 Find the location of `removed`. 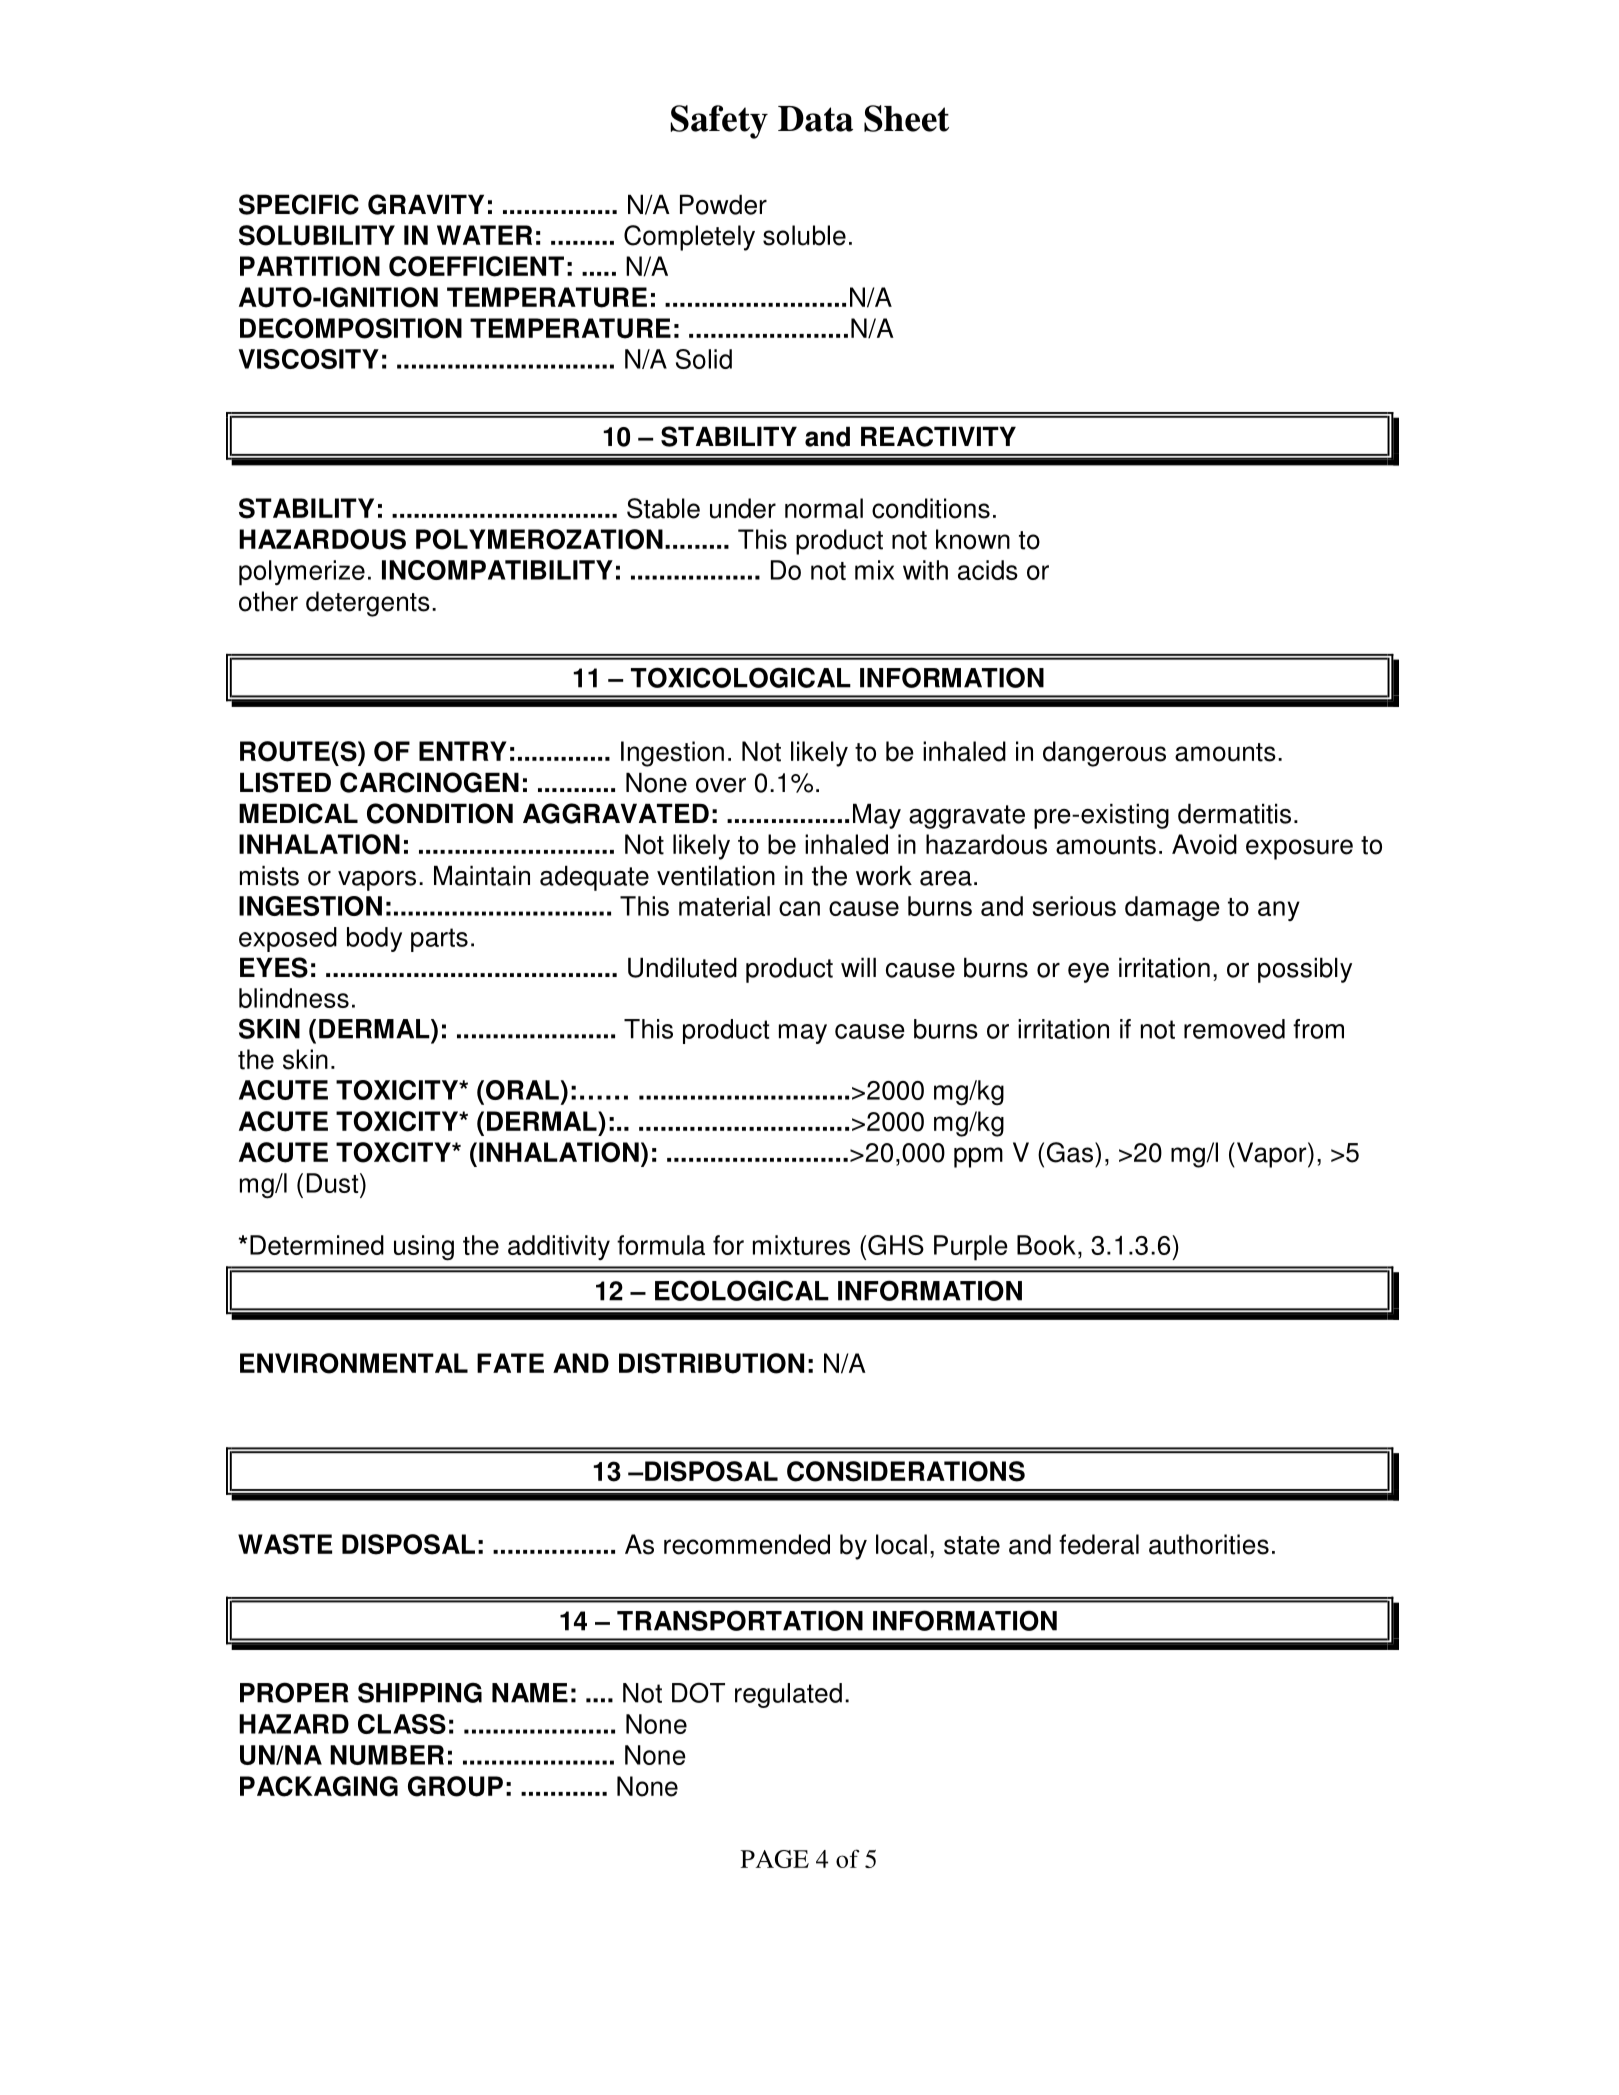

removed is located at coordinates (1234, 1029).
